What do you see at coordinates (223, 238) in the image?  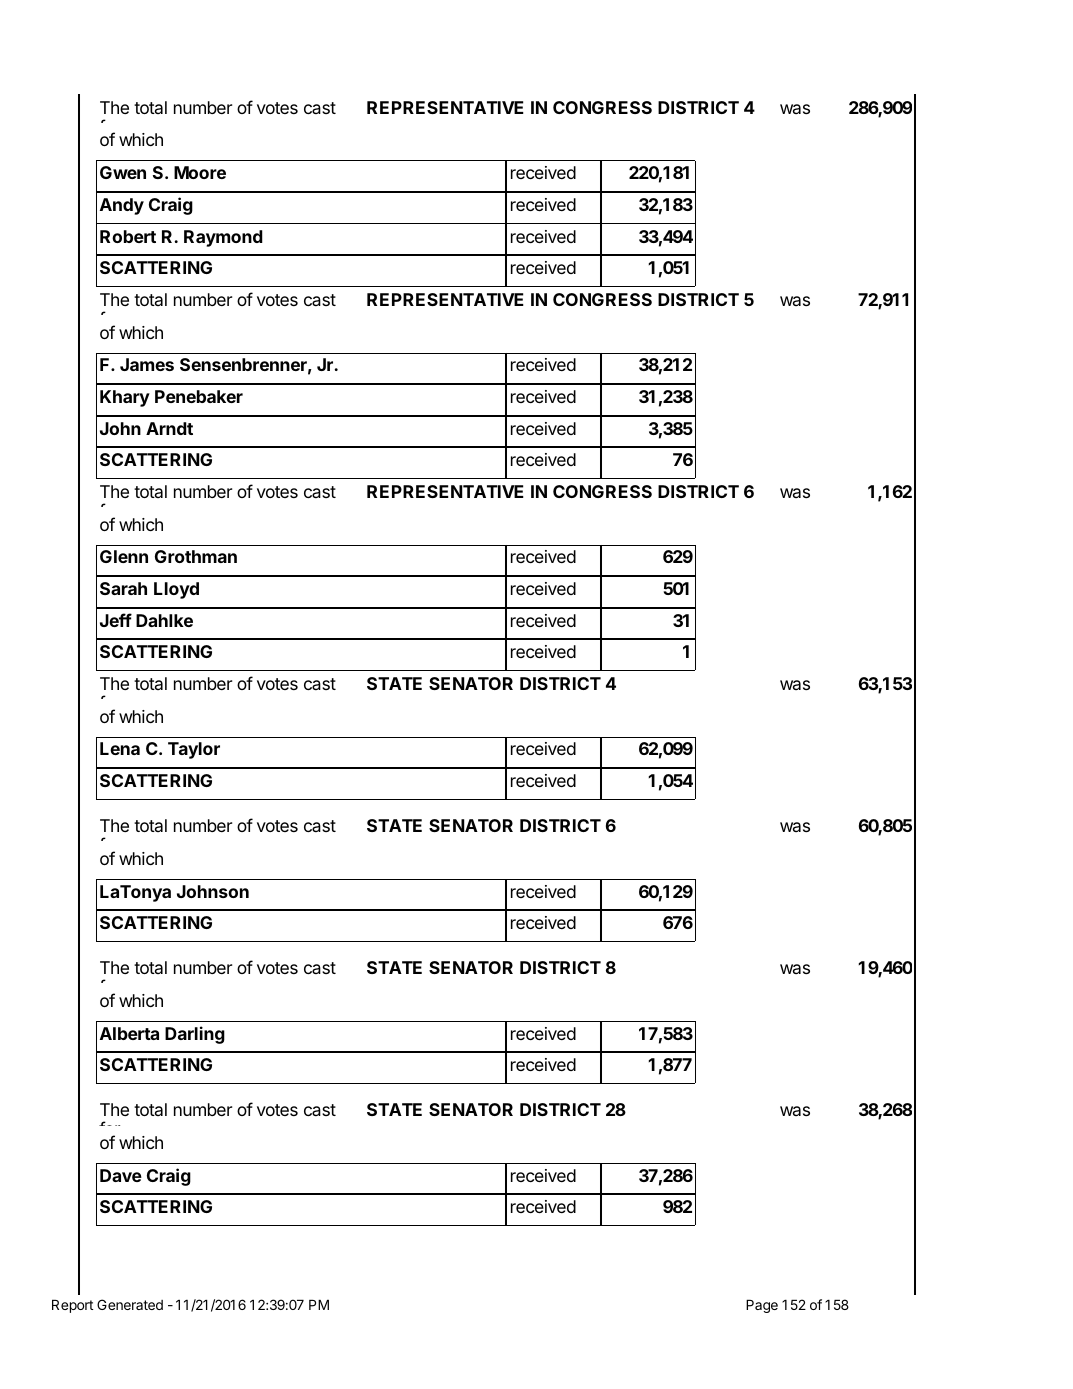 I see `Raymond` at bounding box center [223, 238].
